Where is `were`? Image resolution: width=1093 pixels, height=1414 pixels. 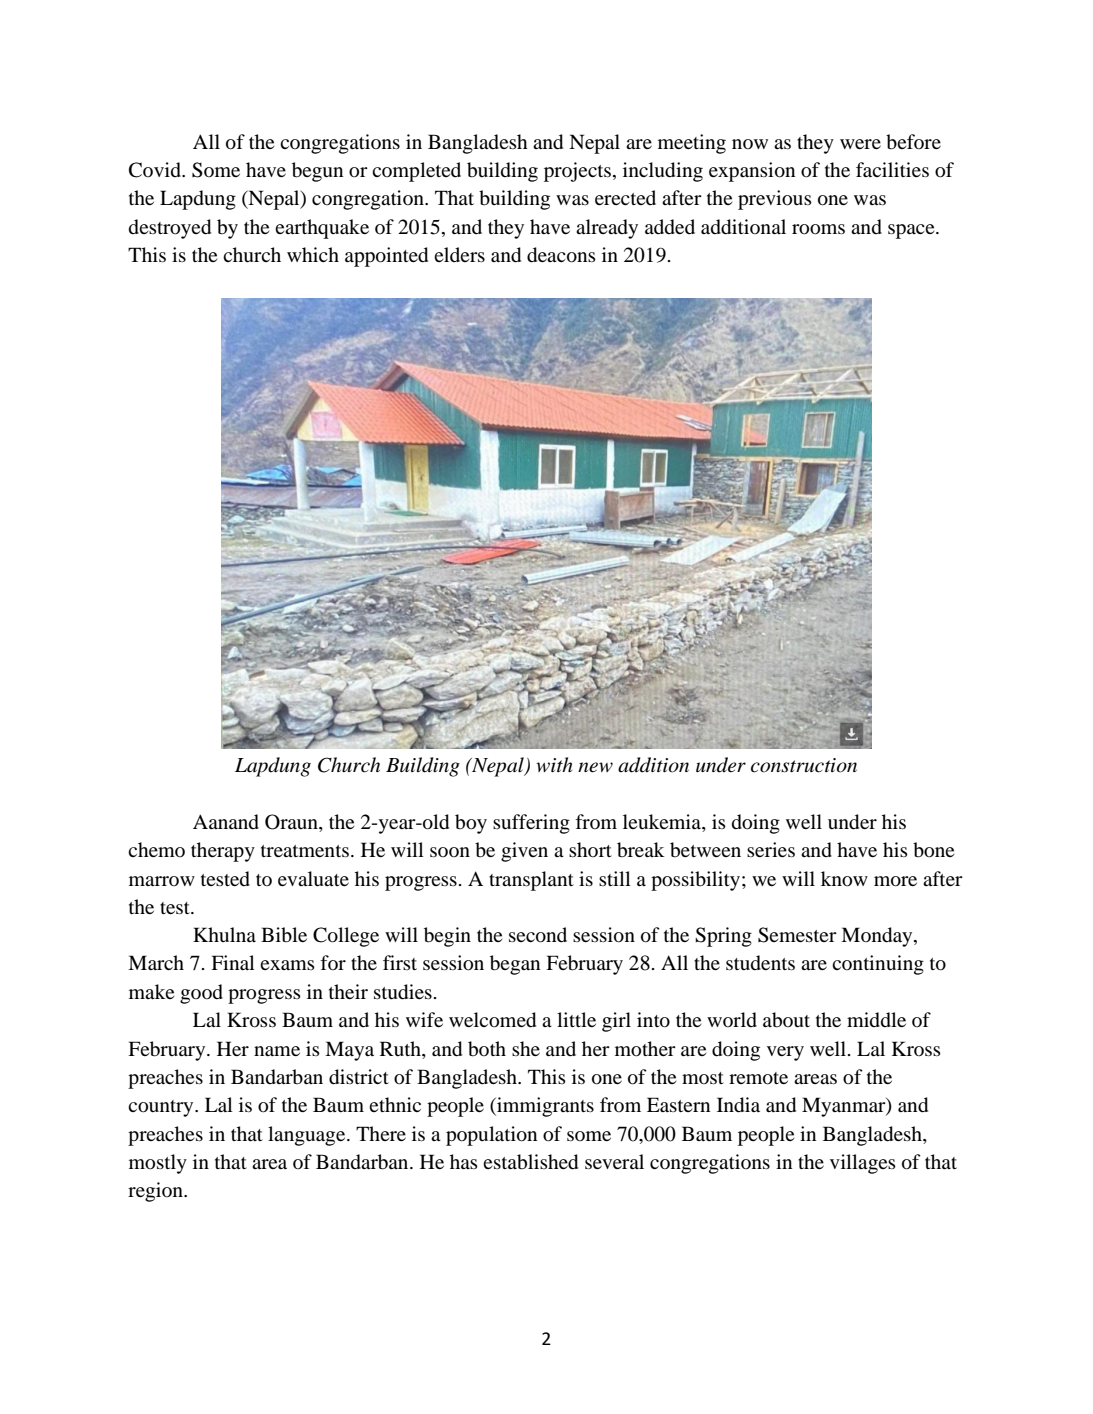
were is located at coordinates (860, 144).
